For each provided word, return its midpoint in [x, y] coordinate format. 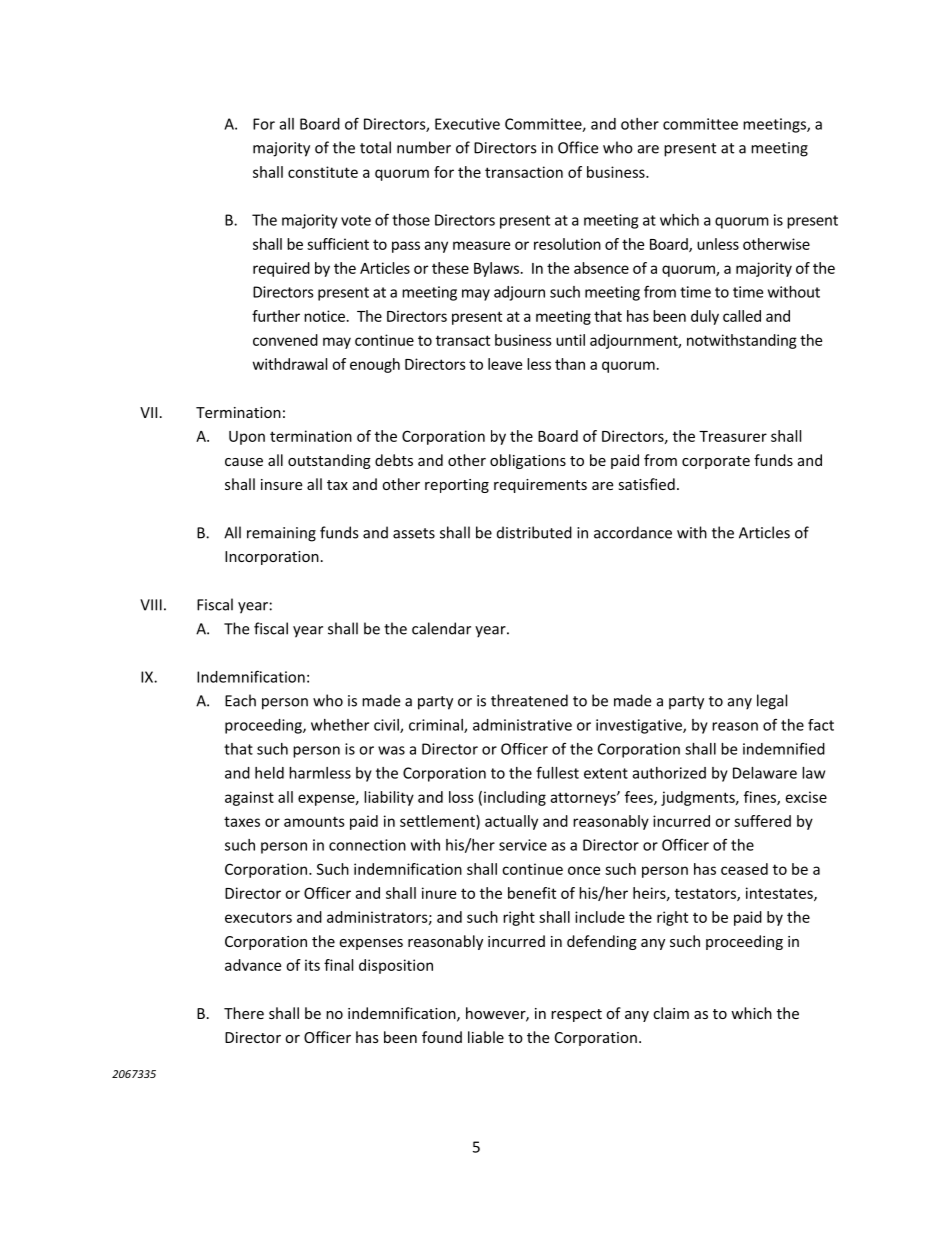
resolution [567, 244]
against [249, 798]
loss [461, 797]
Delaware [765, 773]
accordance [633, 532]
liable [486, 1037]
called [742, 316]
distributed [534, 532]
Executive [467, 124]
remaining [281, 534]
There [244, 1013]
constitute [323, 172]
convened [285, 340]
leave [505, 364]
